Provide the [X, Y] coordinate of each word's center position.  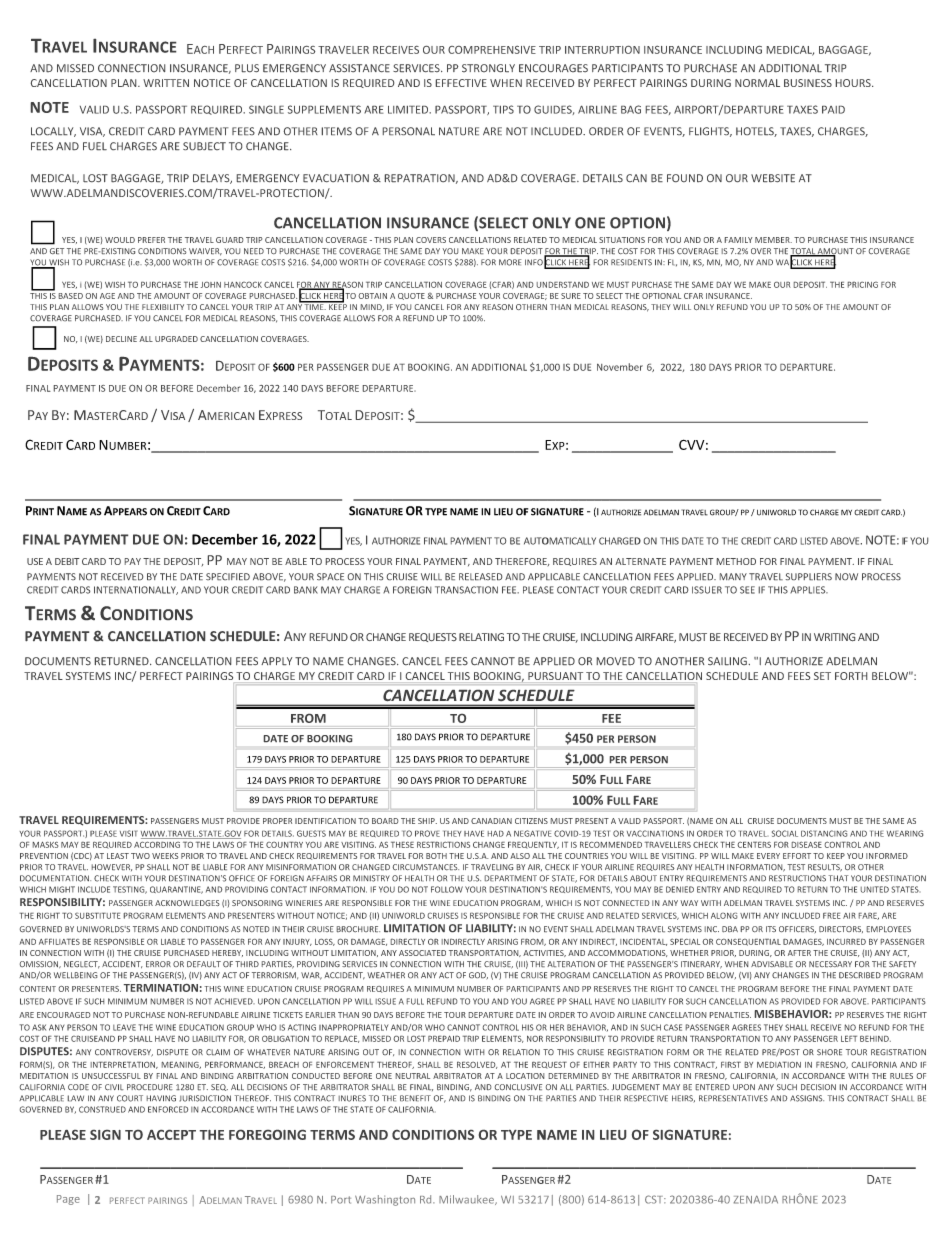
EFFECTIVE [461, 83]
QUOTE [411, 296]
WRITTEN [166, 83]
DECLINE [121, 339]
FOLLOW [447, 889]
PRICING [863, 285]
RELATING [481, 637]
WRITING [834, 637]
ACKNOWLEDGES [187, 903]
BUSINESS [808, 83]
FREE [832, 916]
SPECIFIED [228, 576]
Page [68, 1200]
